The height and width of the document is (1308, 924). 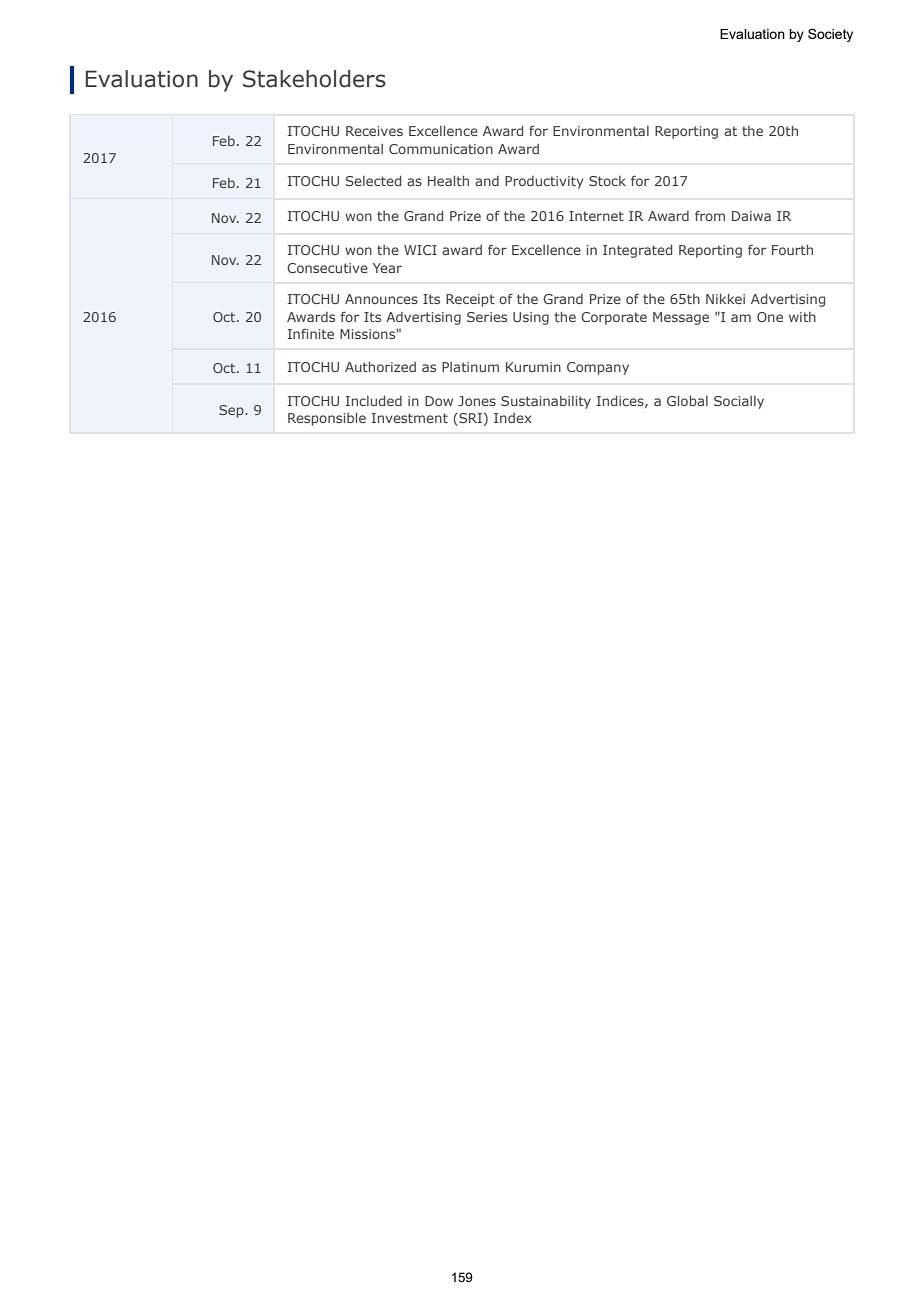 I want to click on Stock, so click(x=607, y=181).
